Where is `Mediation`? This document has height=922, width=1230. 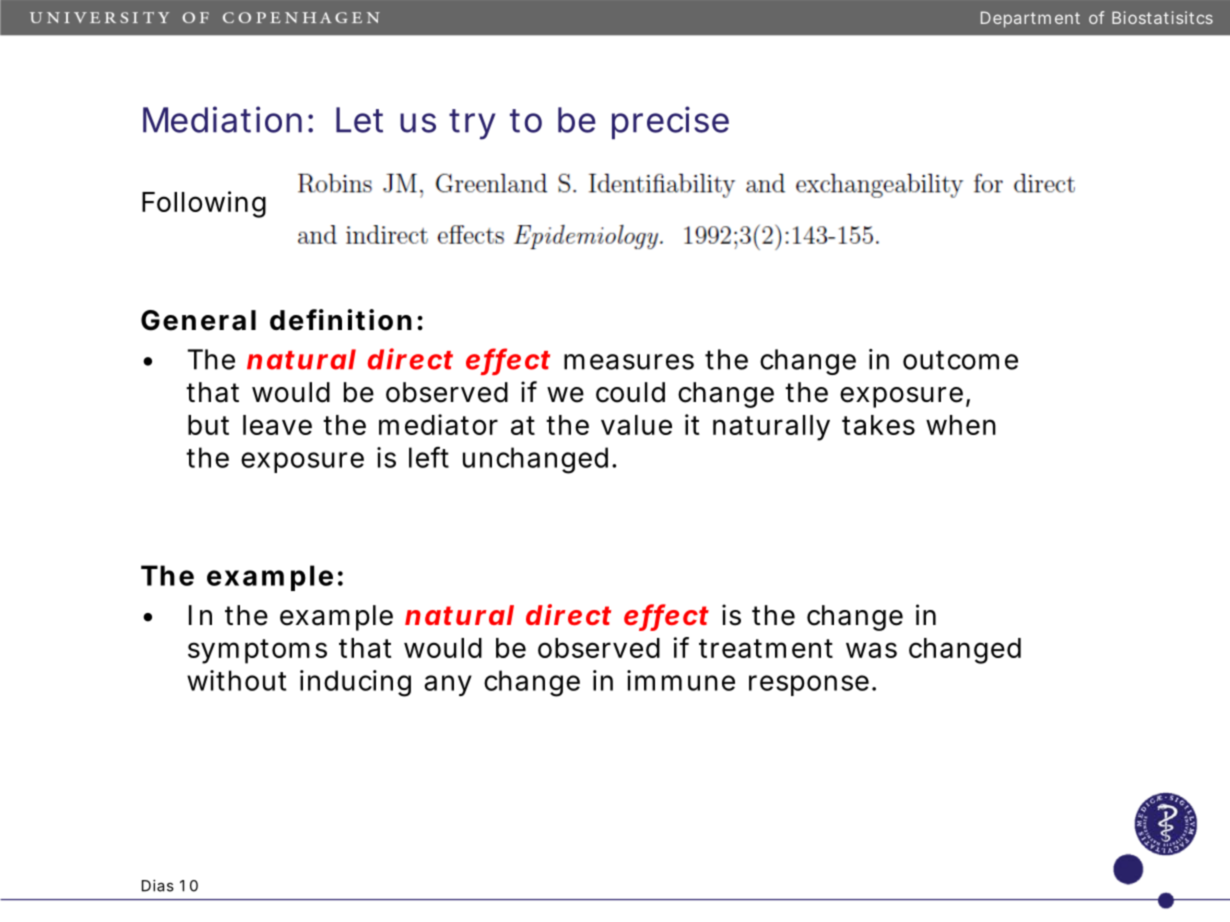
Mediation is located at coordinates (222, 119).
